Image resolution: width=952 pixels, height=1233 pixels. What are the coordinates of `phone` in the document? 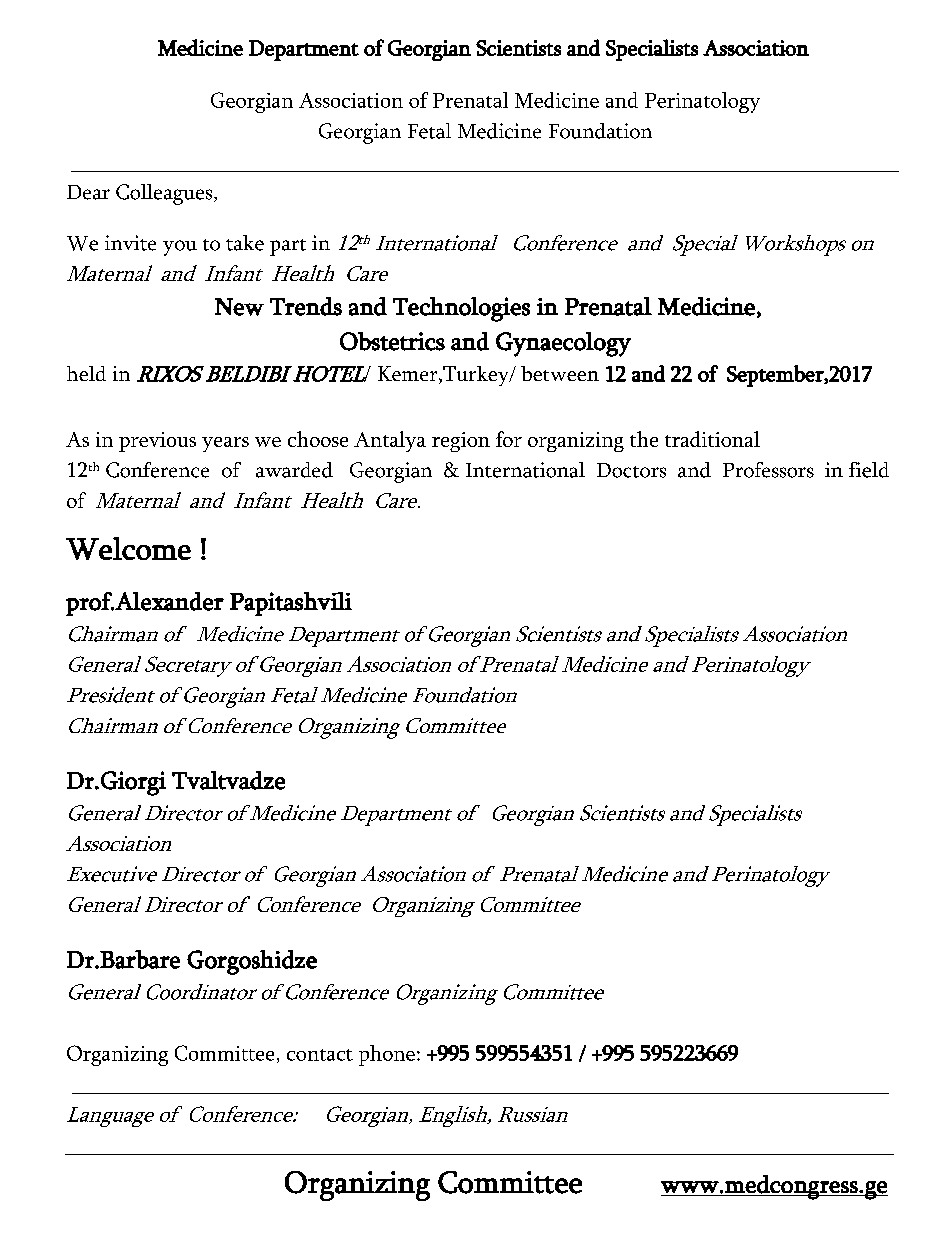 It's located at (387, 1055).
